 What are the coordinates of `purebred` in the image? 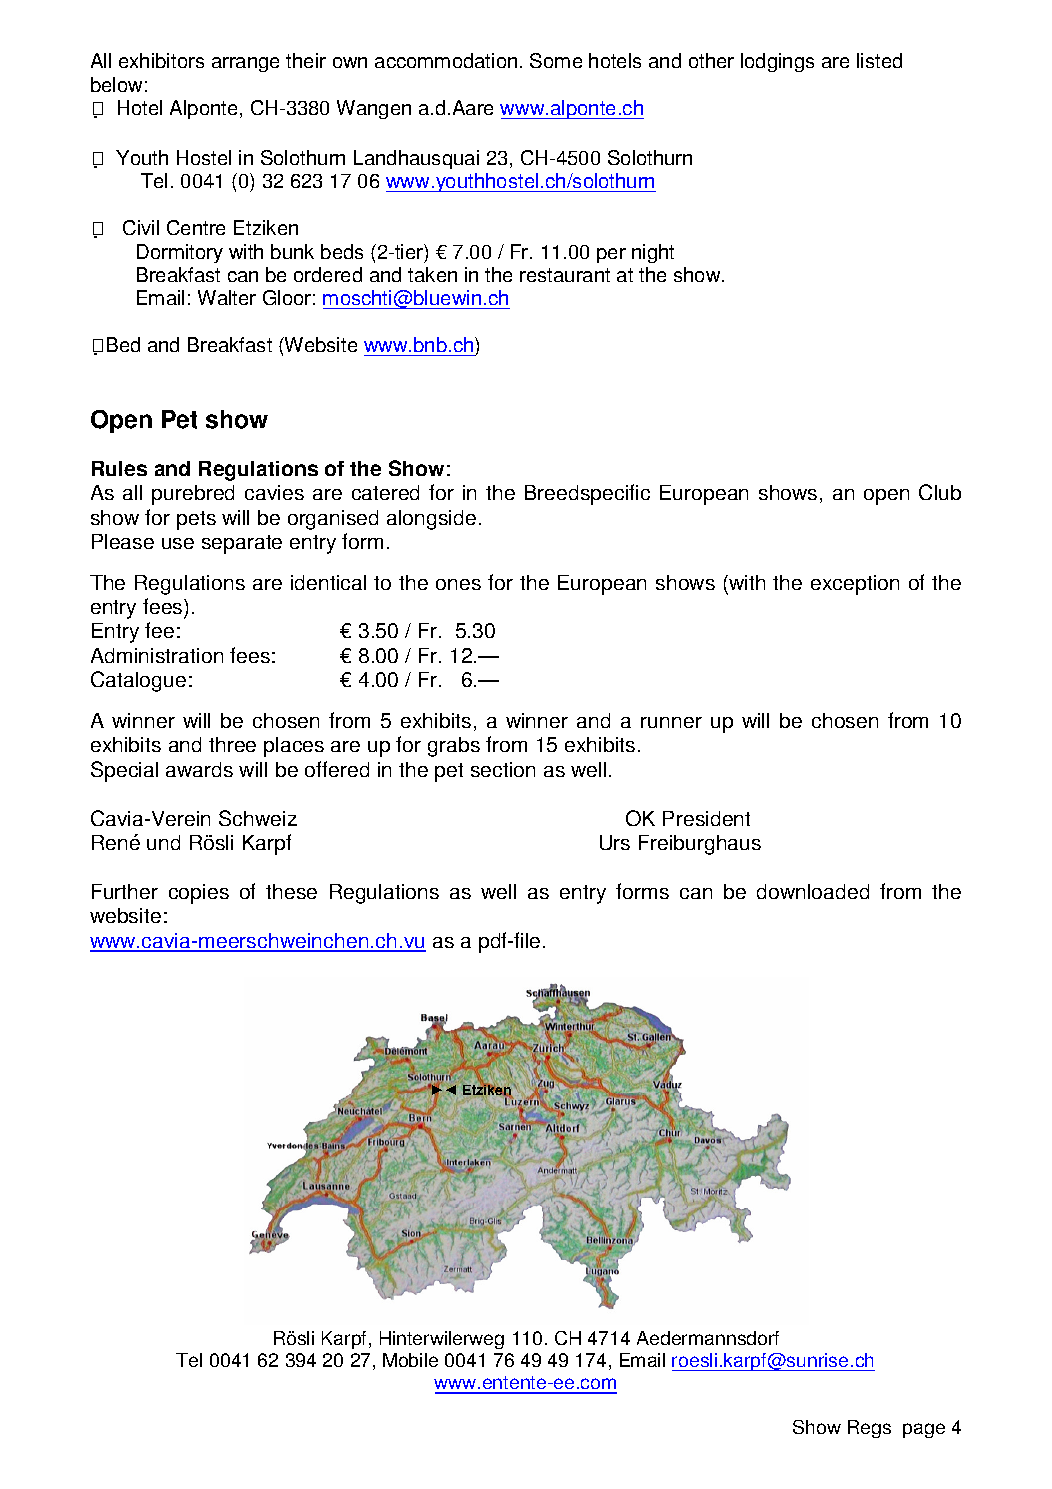 It's located at (193, 495).
